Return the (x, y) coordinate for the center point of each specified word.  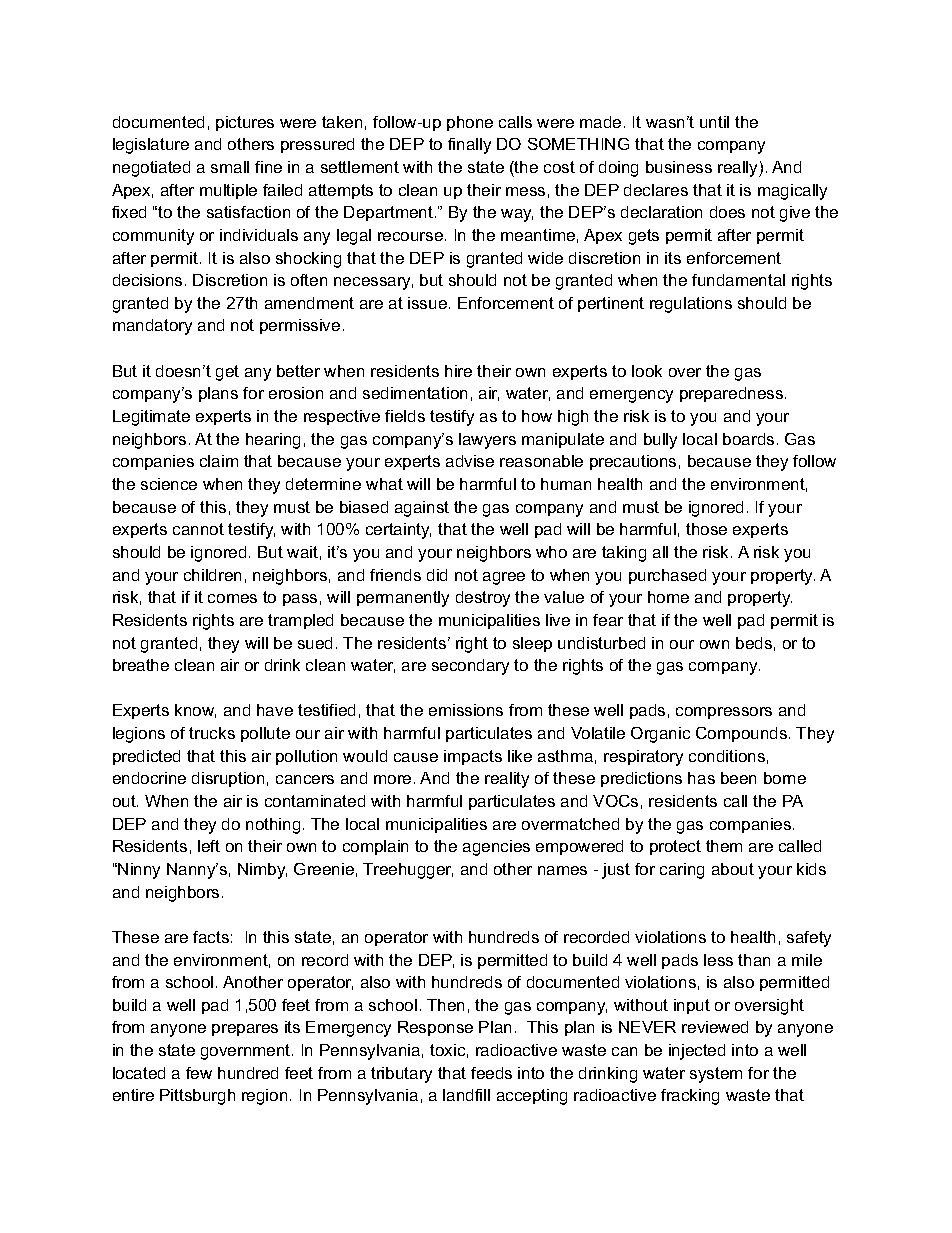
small (230, 167)
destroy (483, 599)
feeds (491, 1073)
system (716, 1075)
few (199, 1073)
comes (232, 598)
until (714, 122)
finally (469, 146)
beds (754, 643)
